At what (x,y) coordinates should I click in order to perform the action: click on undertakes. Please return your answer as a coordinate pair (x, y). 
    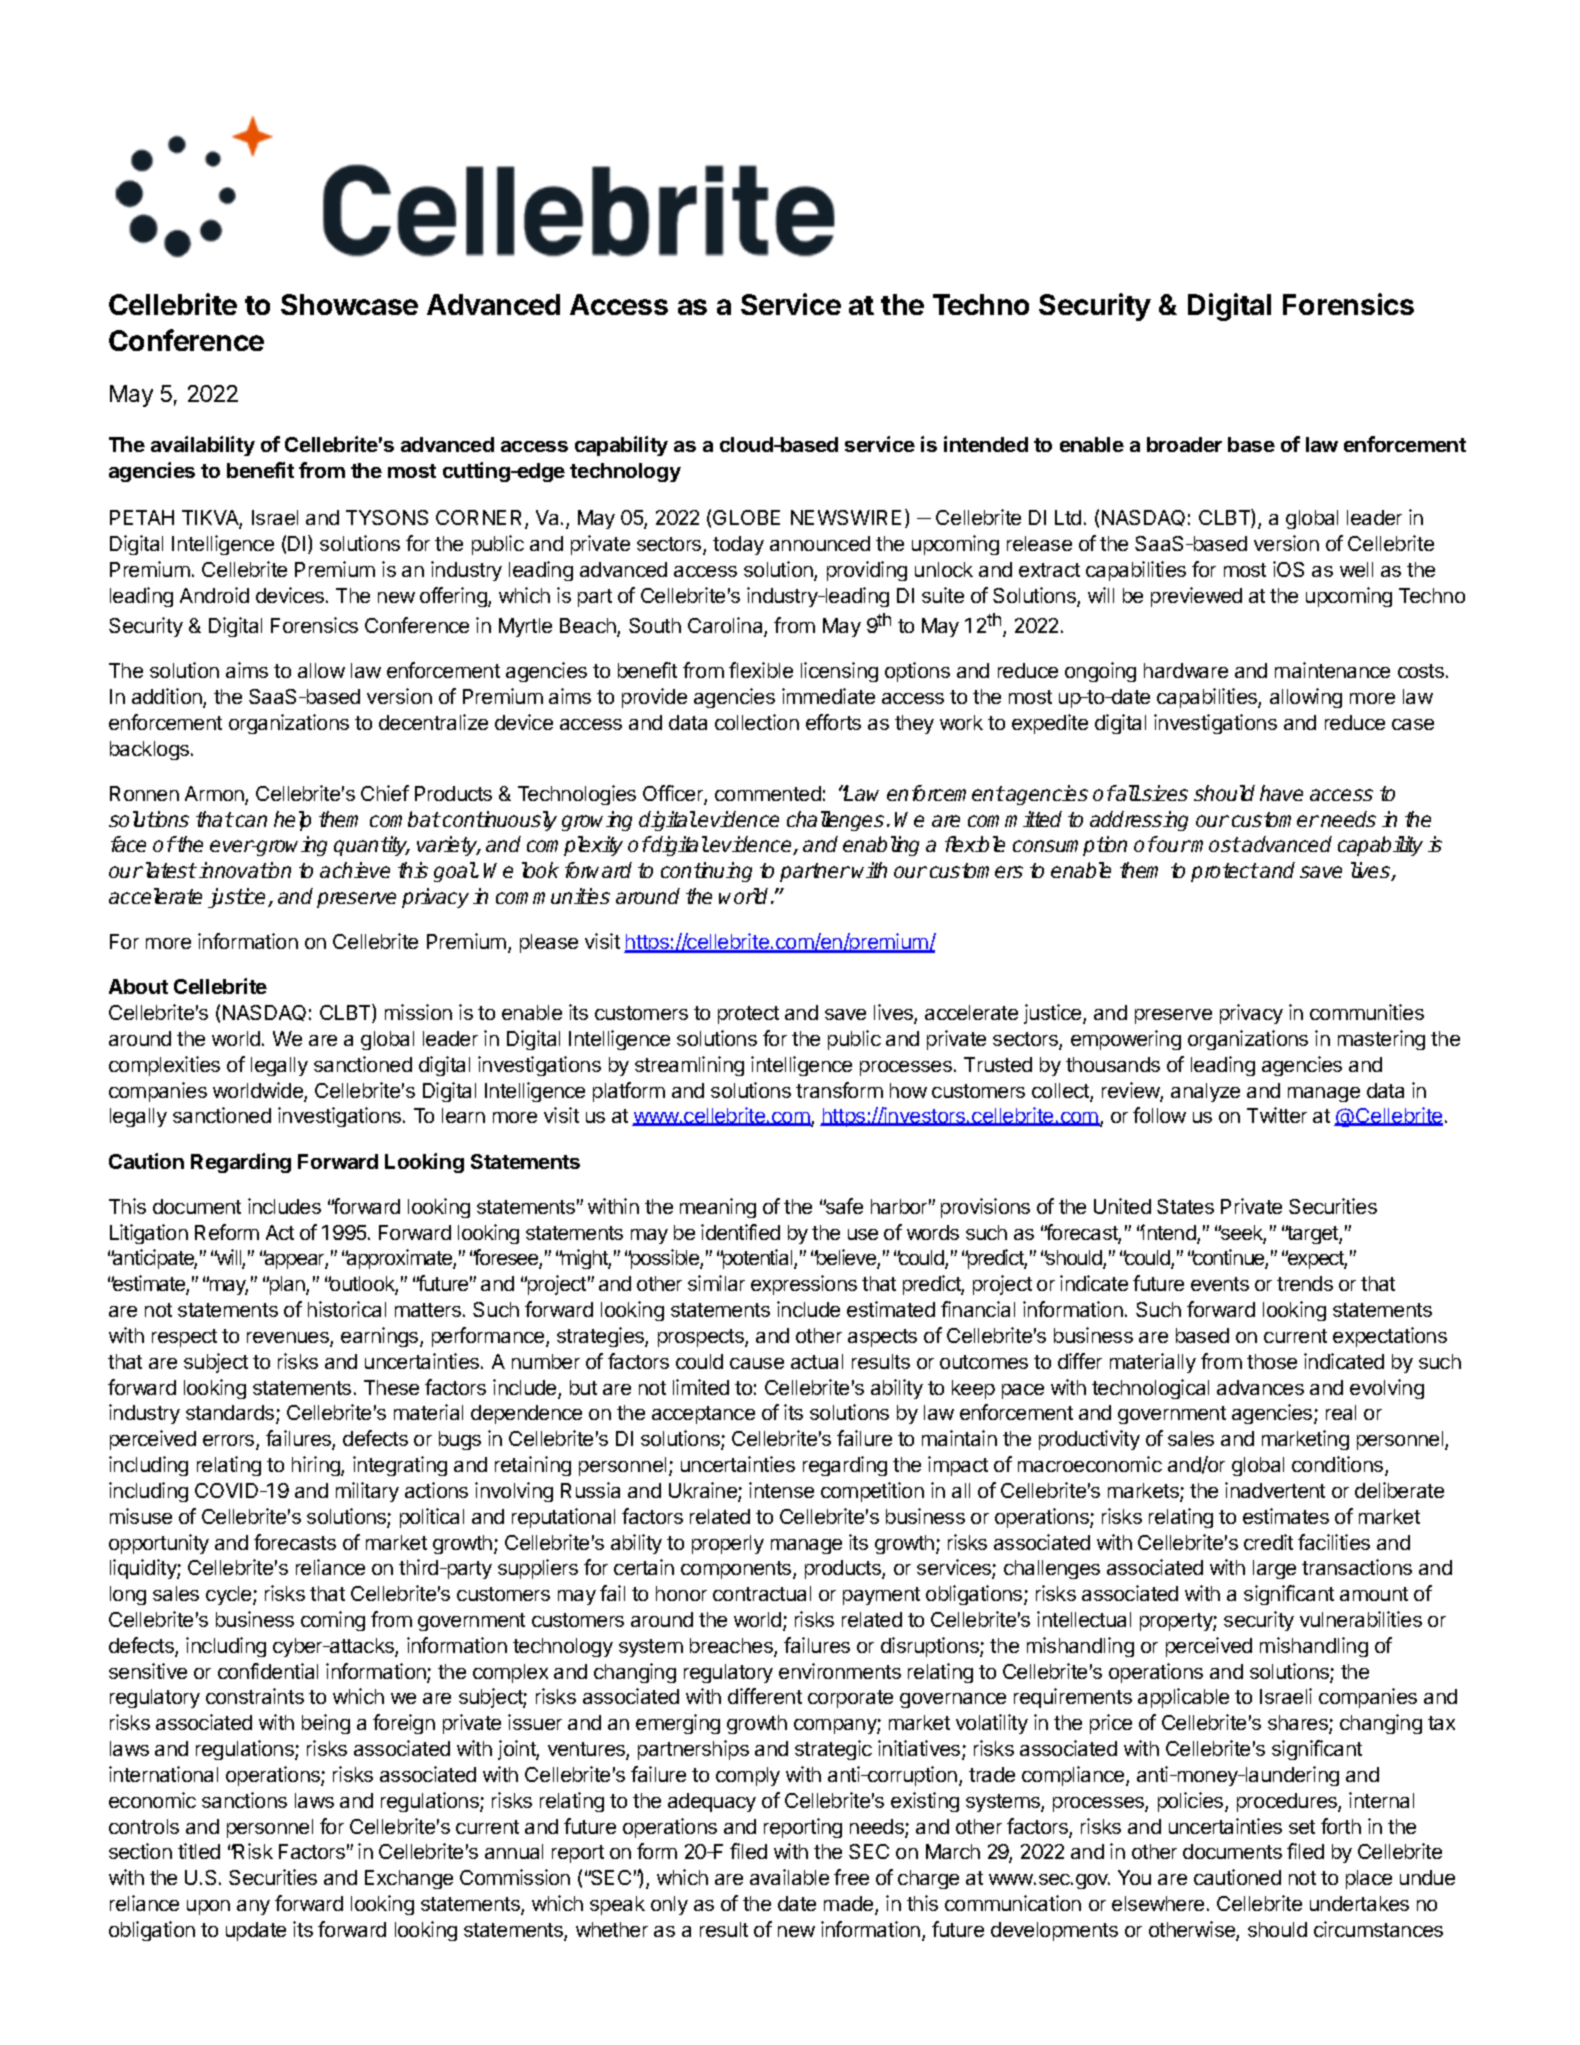
    Looking at the image, I should click on (1359, 1903).
